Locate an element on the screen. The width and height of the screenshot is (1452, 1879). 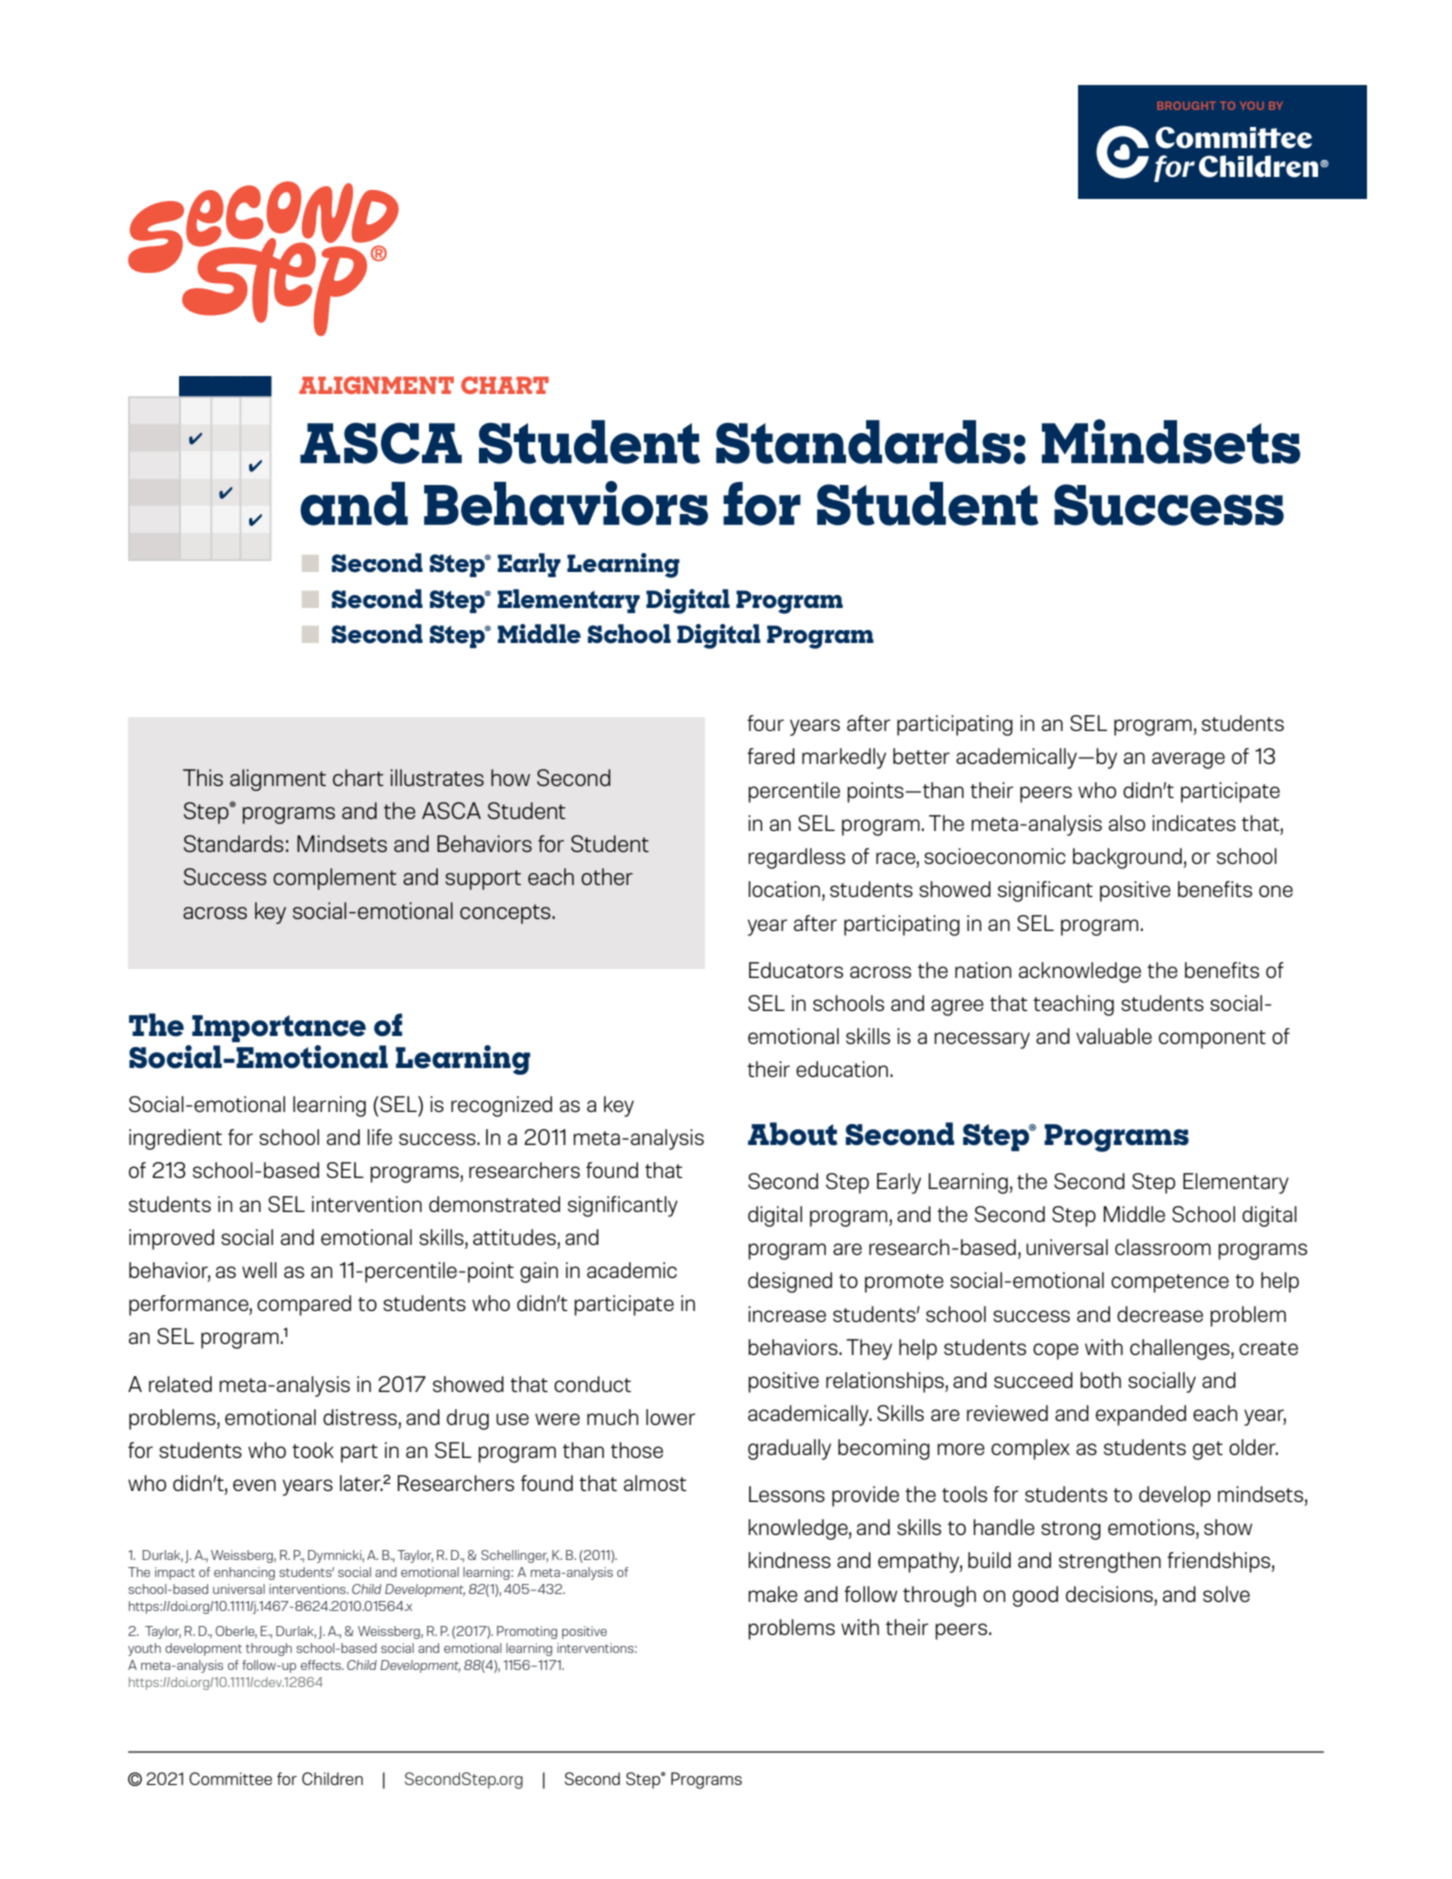
decisions is located at coordinates (1109, 1594).
